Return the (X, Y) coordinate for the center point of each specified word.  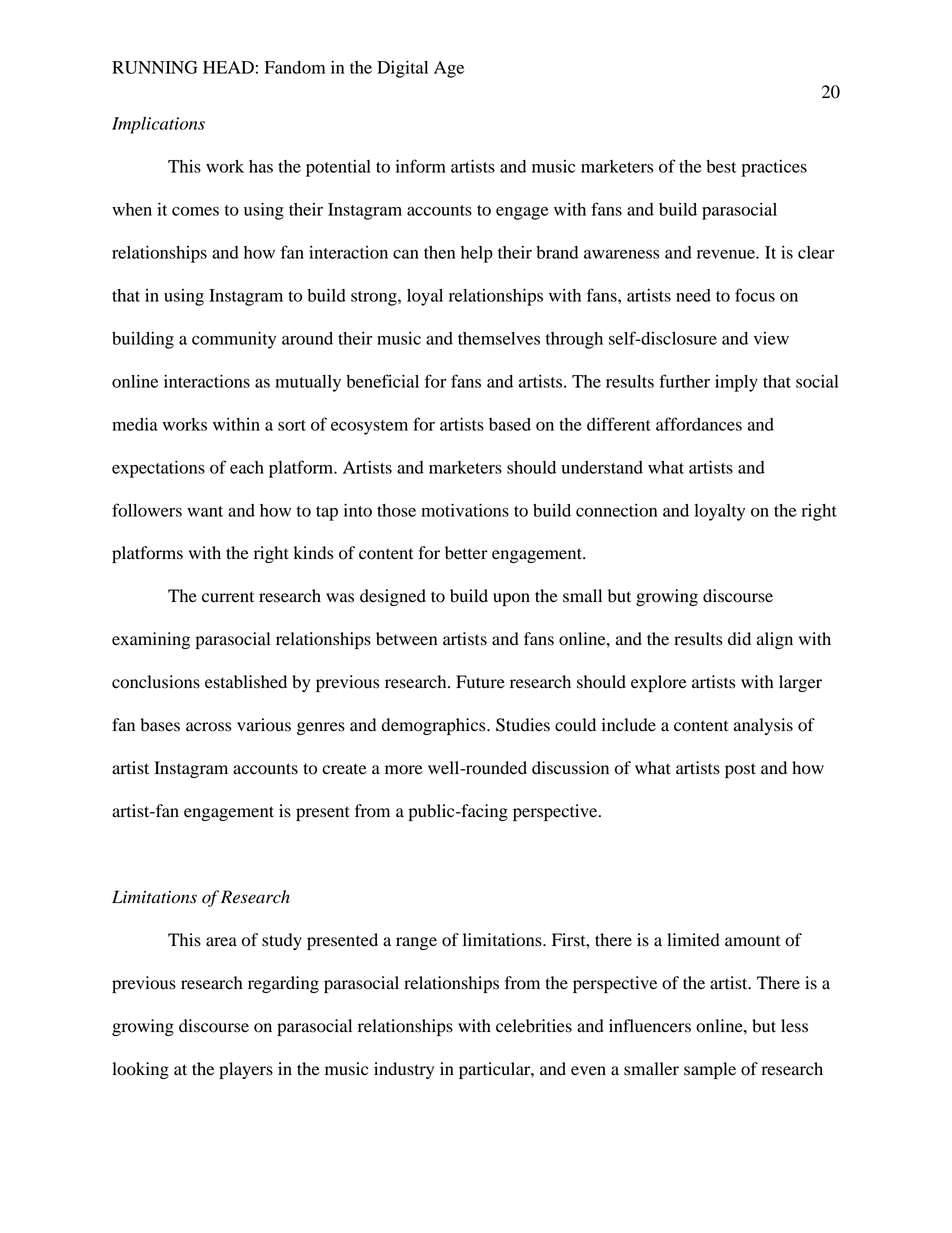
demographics (435, 726)
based (510, 424)
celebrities (534, 1026)
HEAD (228, 67)
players (246, 1070)
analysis (763, 726)
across (208, 727)
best (721, 166)
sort (292, 425)
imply (736, 383)
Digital (402, 69)
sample (710, 1070)
